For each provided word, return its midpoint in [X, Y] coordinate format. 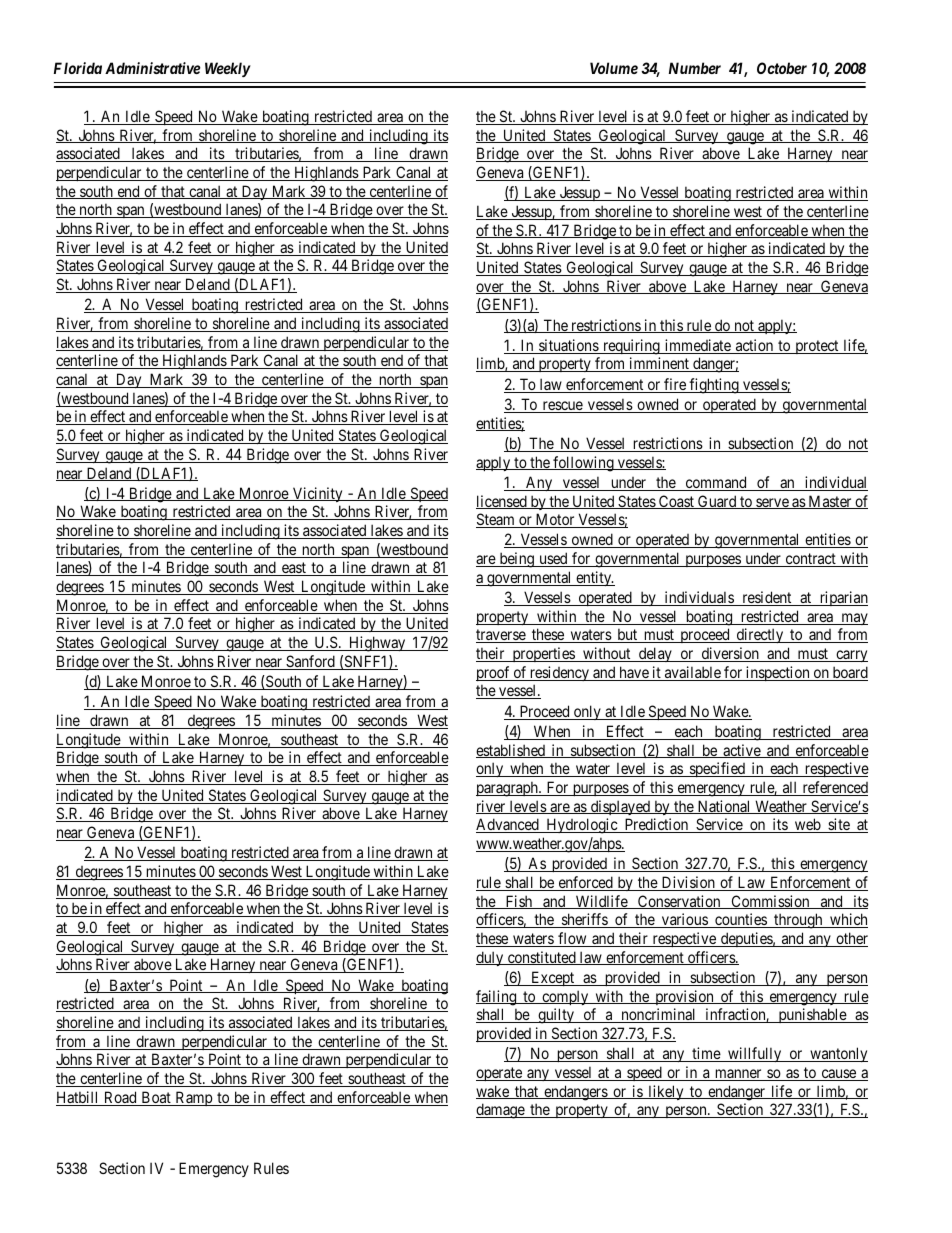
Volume [614, 68]
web [807, 825]
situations [568, 346]
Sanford [310, 662]
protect [817, 347]
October [782, 68]
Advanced [508, 825]
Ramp [193, 1098]
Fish [519, 902]
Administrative [152, 68]
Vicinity [318, 494]
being [516, 560]
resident [767, 598]
